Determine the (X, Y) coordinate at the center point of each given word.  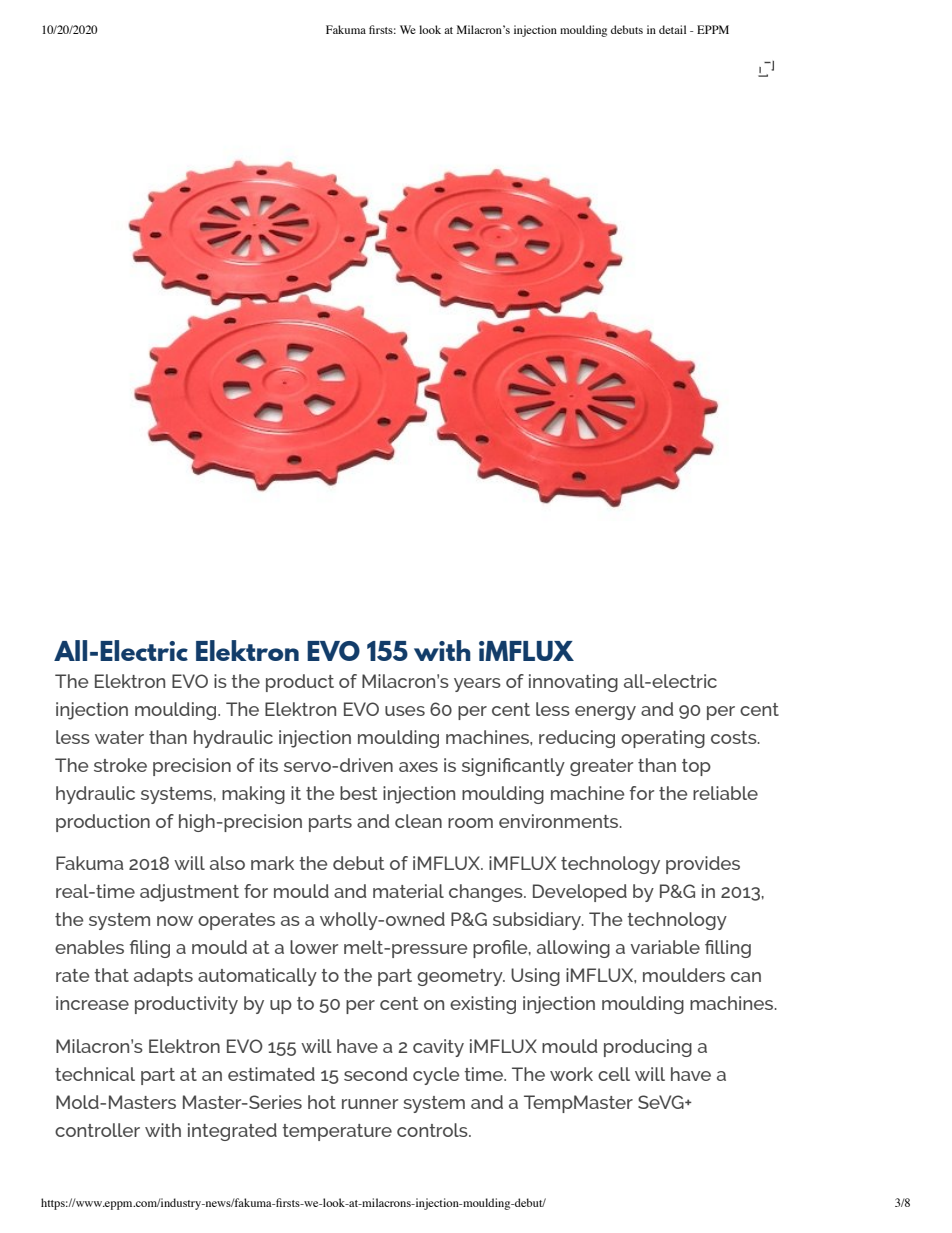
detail (672, 29)
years (477, 685)
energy (605, 713)
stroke (120, 765)
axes (418, 767)
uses (405, 711)
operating (663, 739)
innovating (573, 683)
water (119, 737)
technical (95, 1074)
